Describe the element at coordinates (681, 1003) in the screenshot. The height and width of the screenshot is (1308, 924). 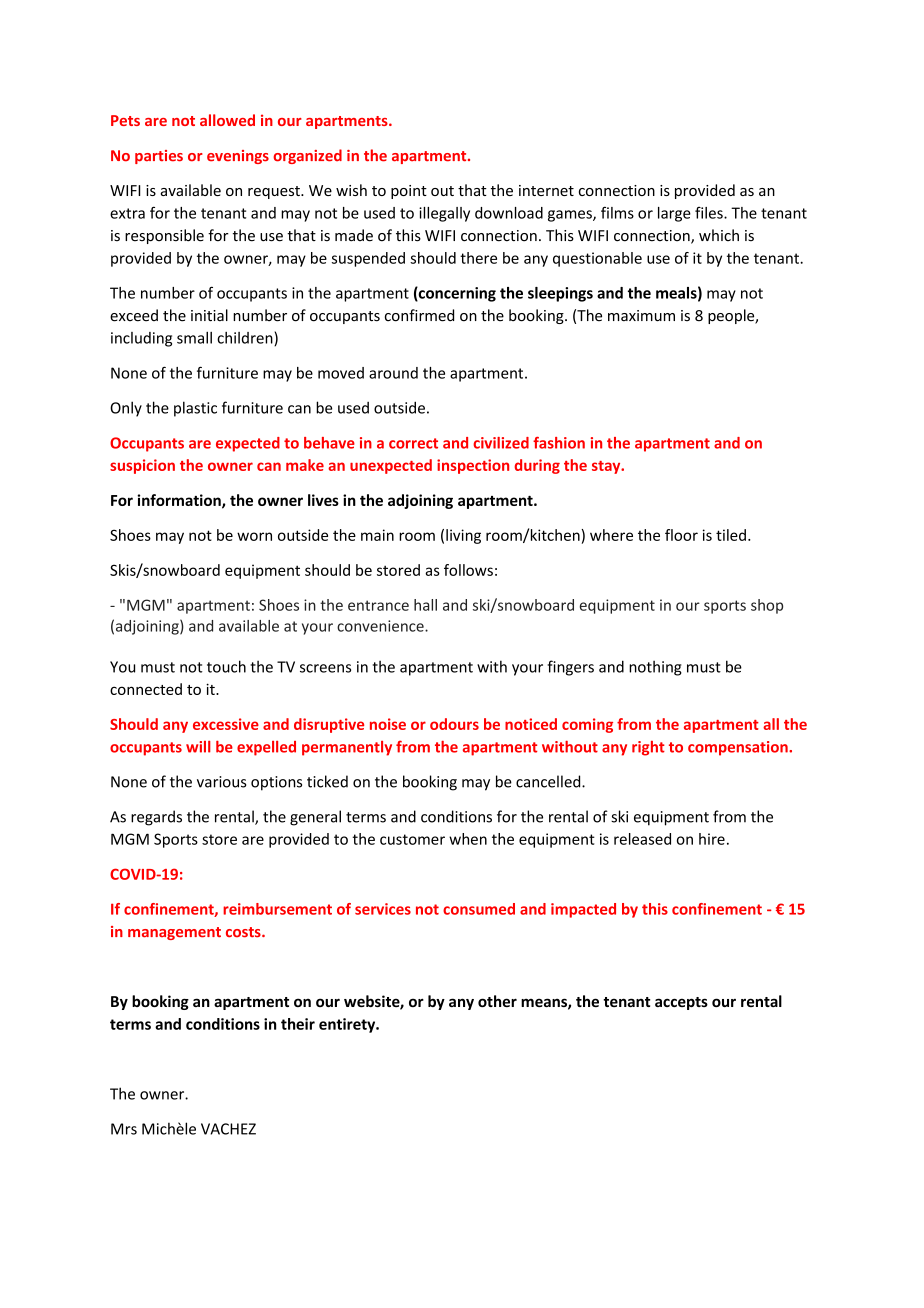
I see `accepts` at that location.
